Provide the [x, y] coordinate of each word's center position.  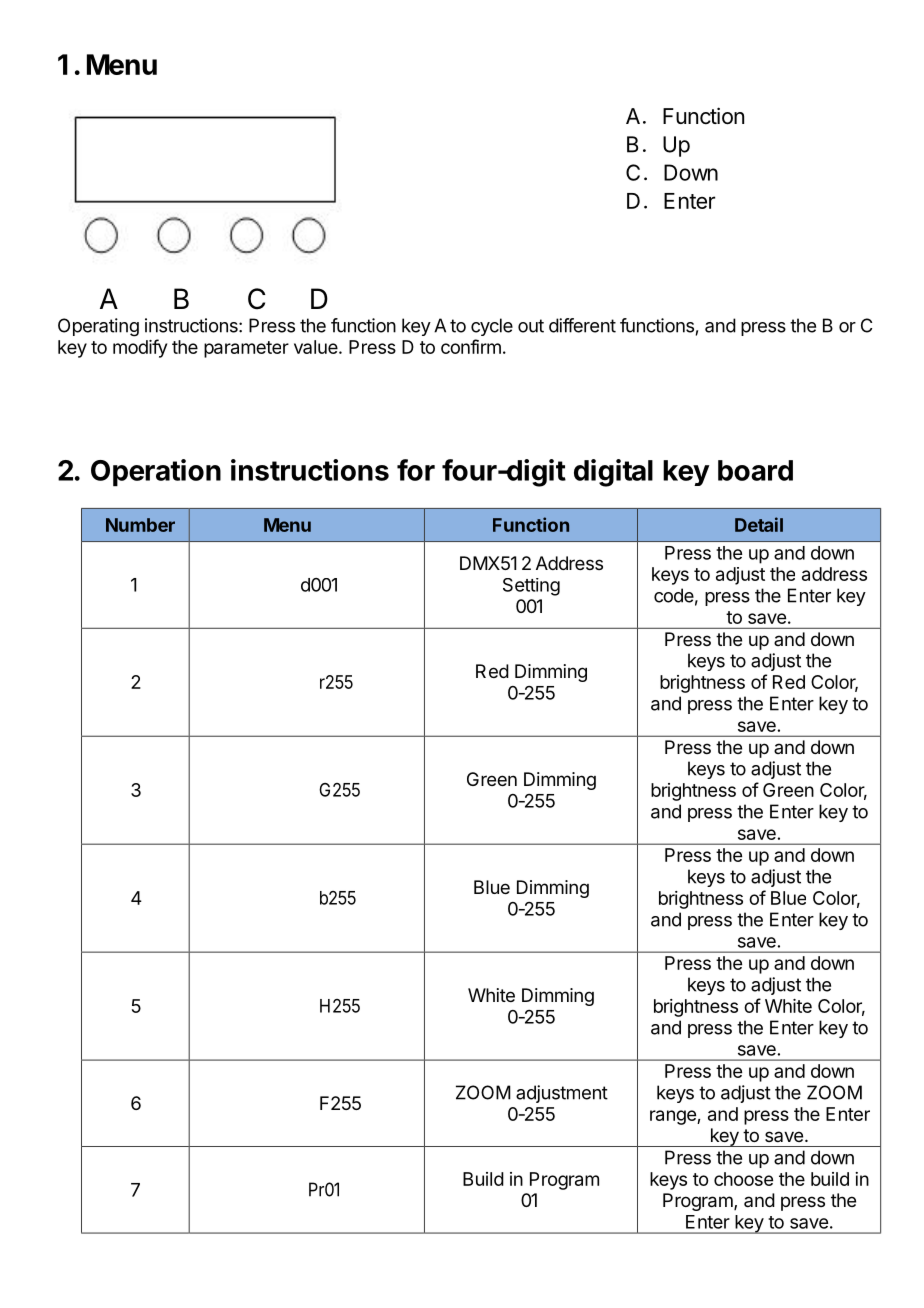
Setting [531, 587]
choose [743, 1179]
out [531, 326]
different [582, 325]
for [416, 470]
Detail [759, 524]
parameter [246, 349]
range [674, 1117]
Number [140, 525]
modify [140, 348]
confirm [471, 346]
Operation [156, 473]
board [755, 470]
